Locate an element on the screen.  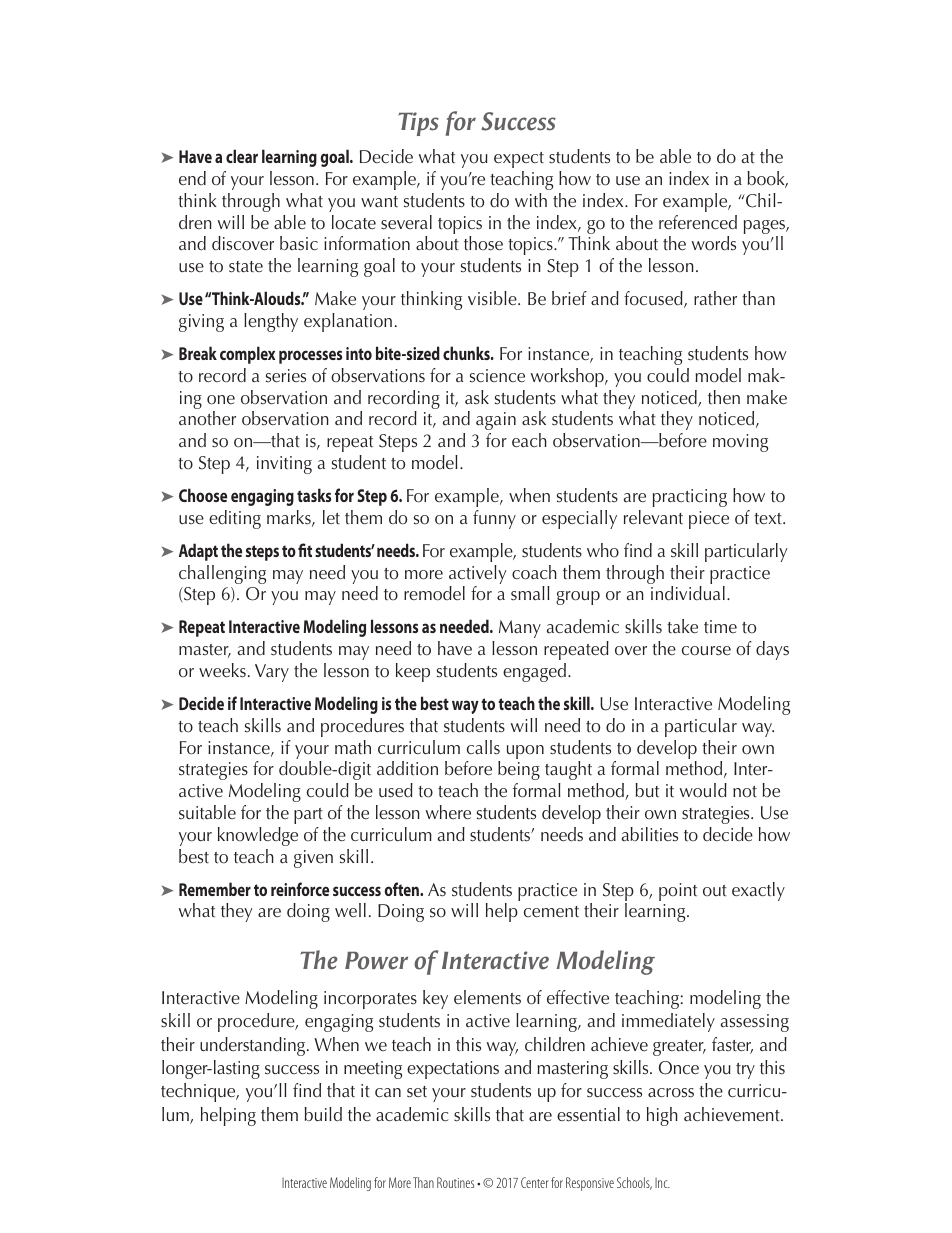
knowledge is located at coordinates (258, 836).
